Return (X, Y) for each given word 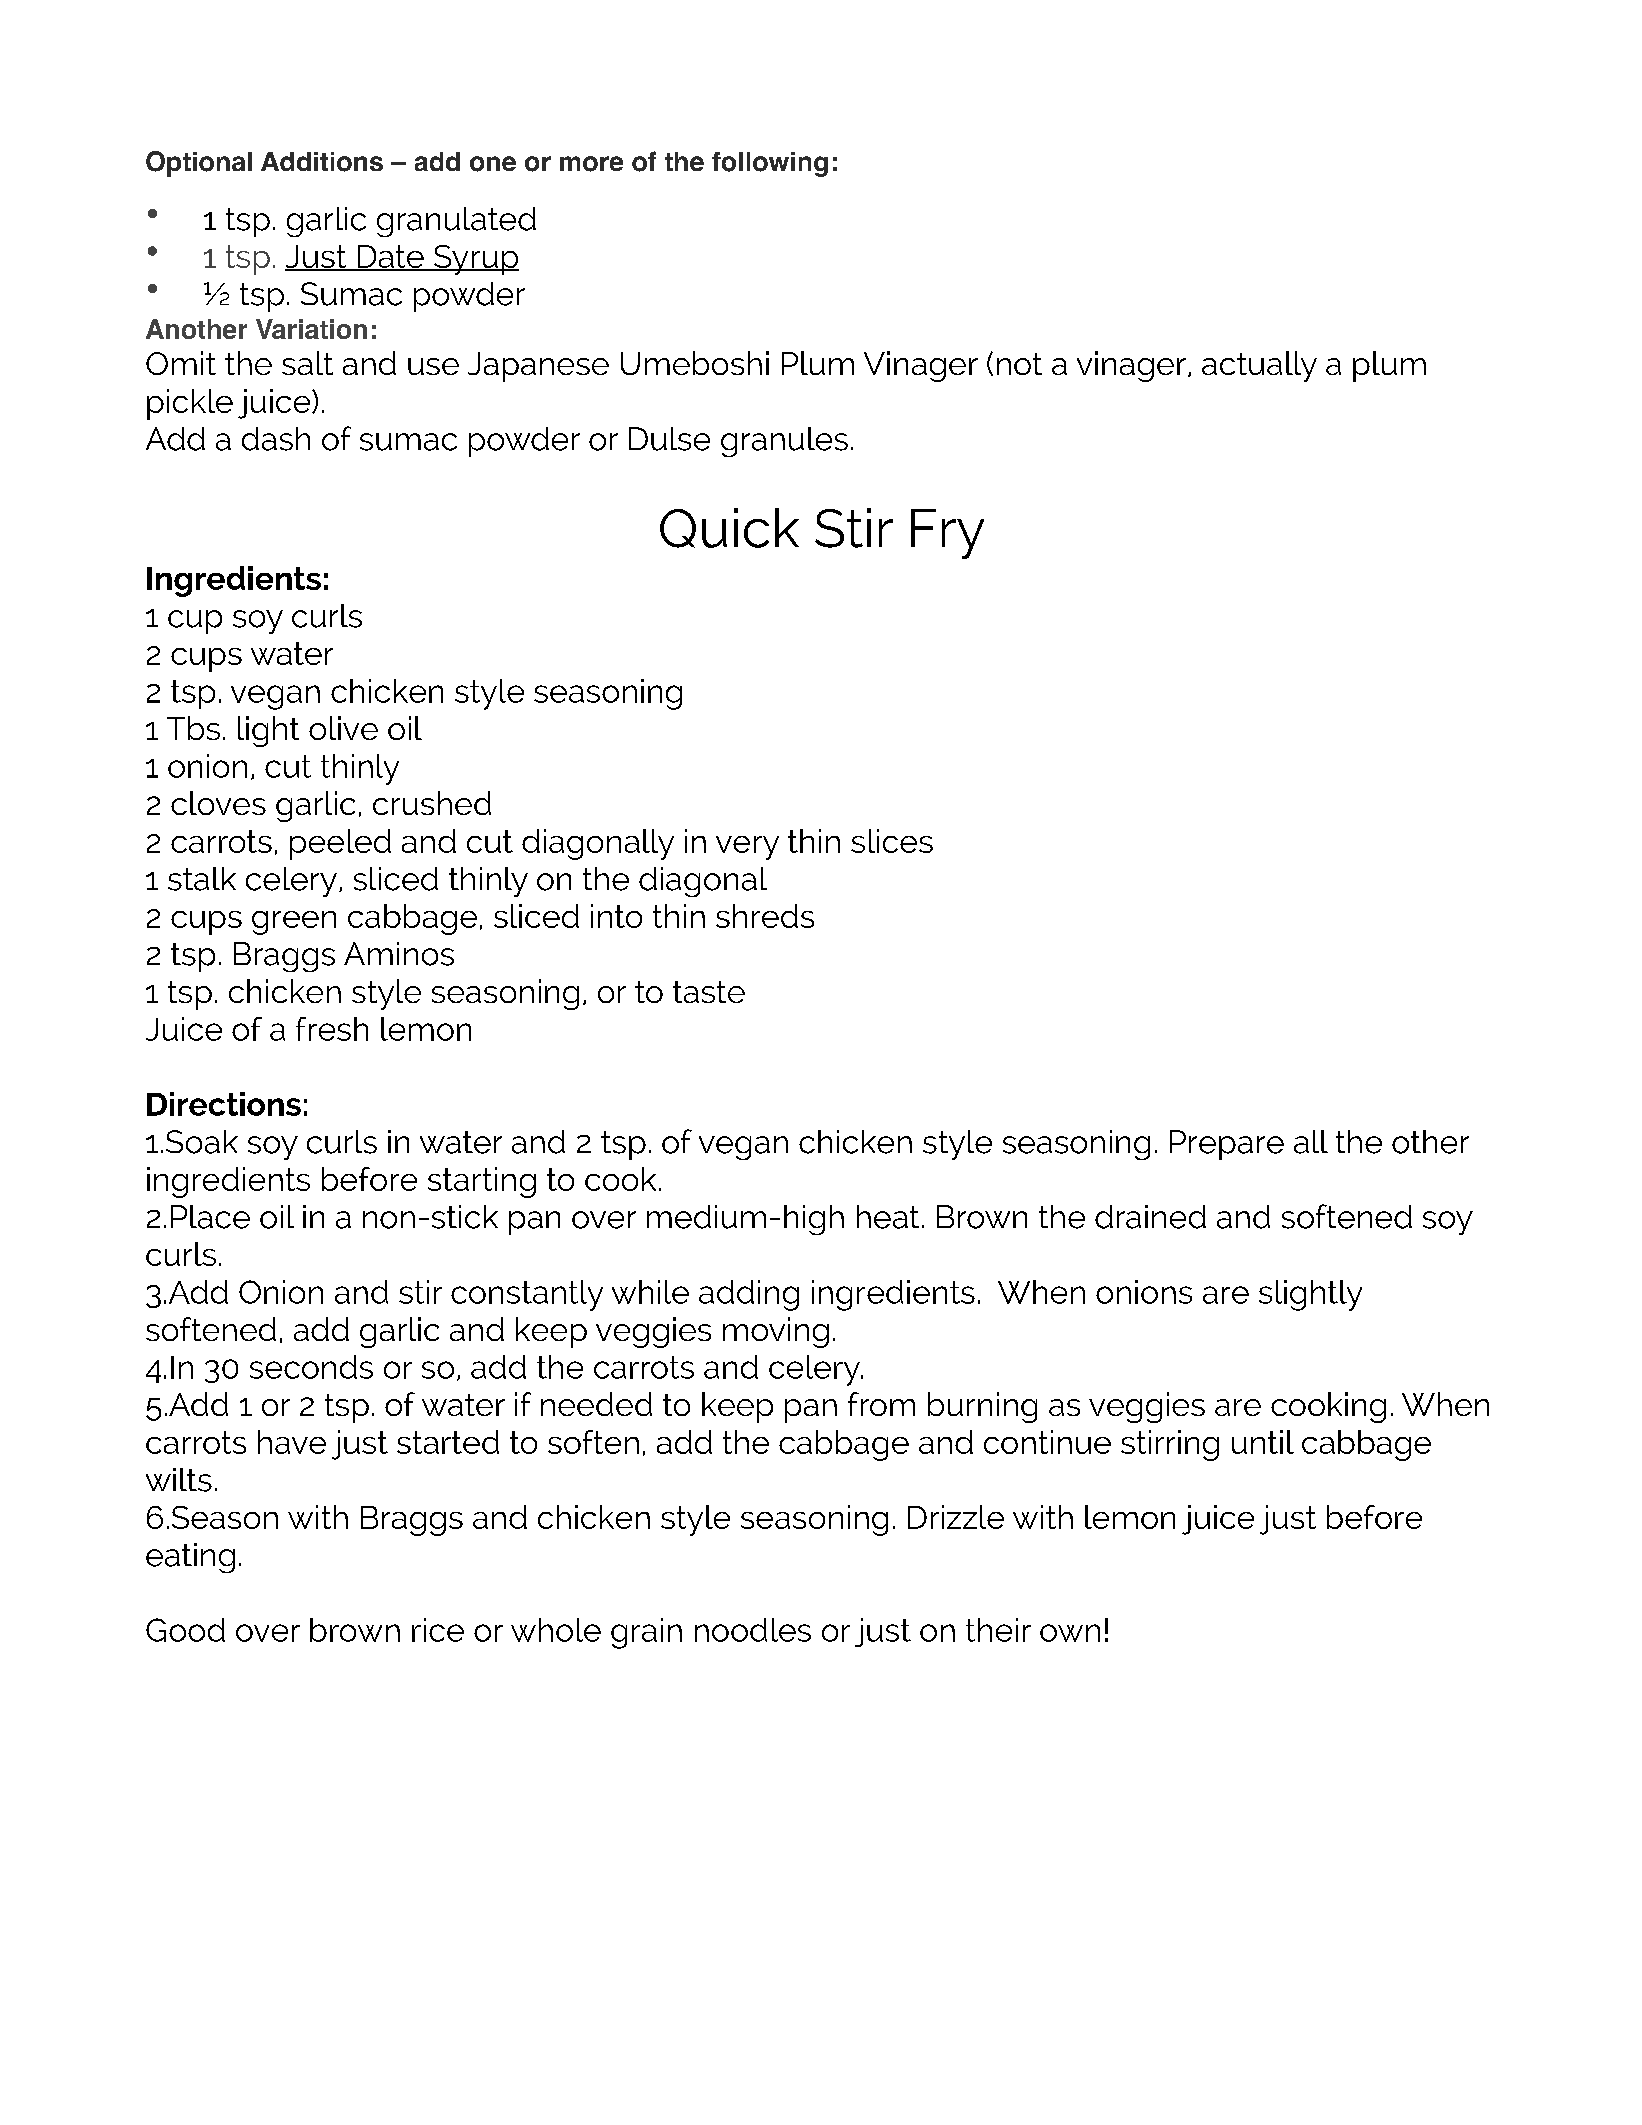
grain (646, 1633)
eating (190, 1558)
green (294, 923)
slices (892, 841)
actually (1259, 366)
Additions (322, 162)
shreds (765, 916)
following (770, 164)
